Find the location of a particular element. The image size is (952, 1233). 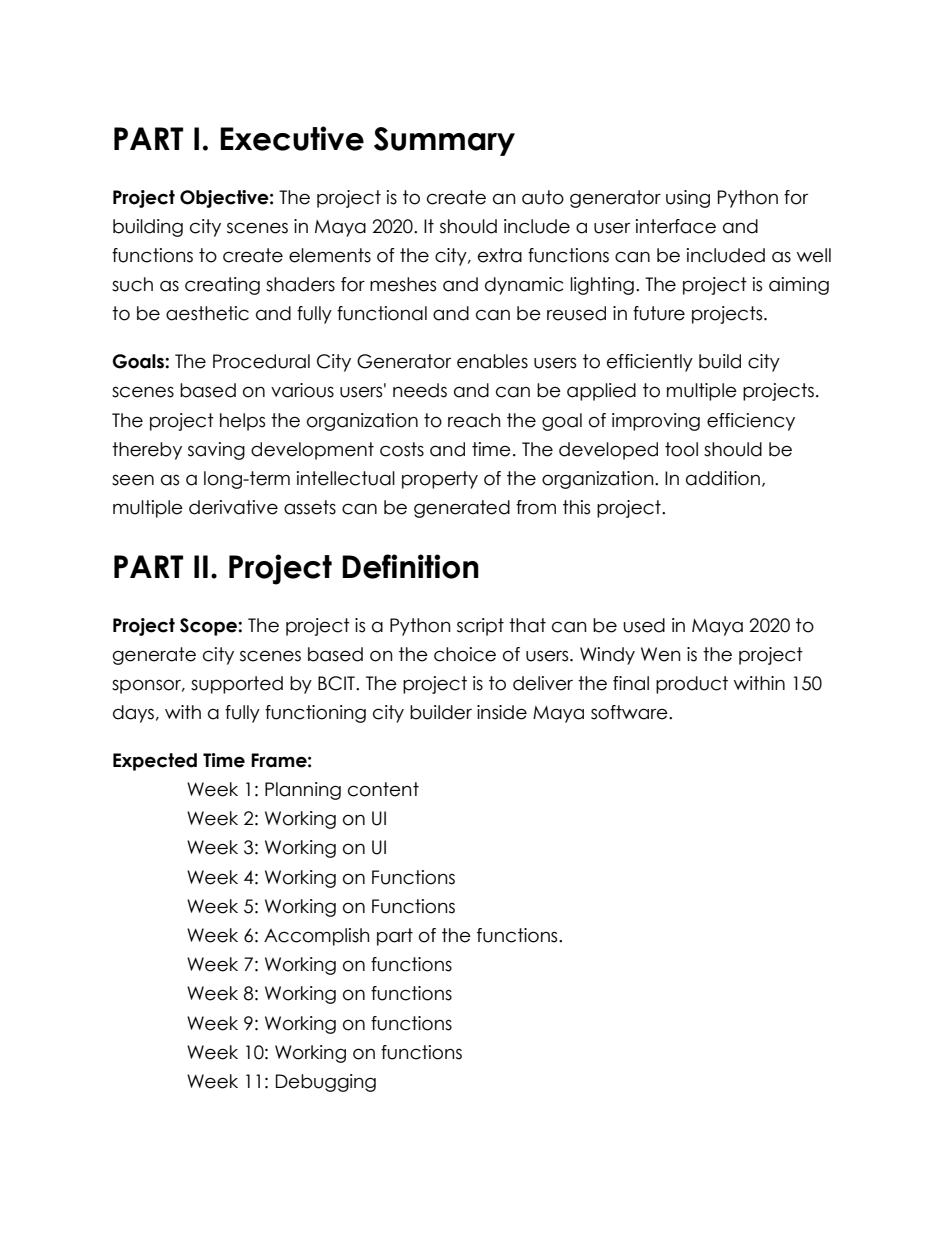

addition is located at coordinates (723, 478).
